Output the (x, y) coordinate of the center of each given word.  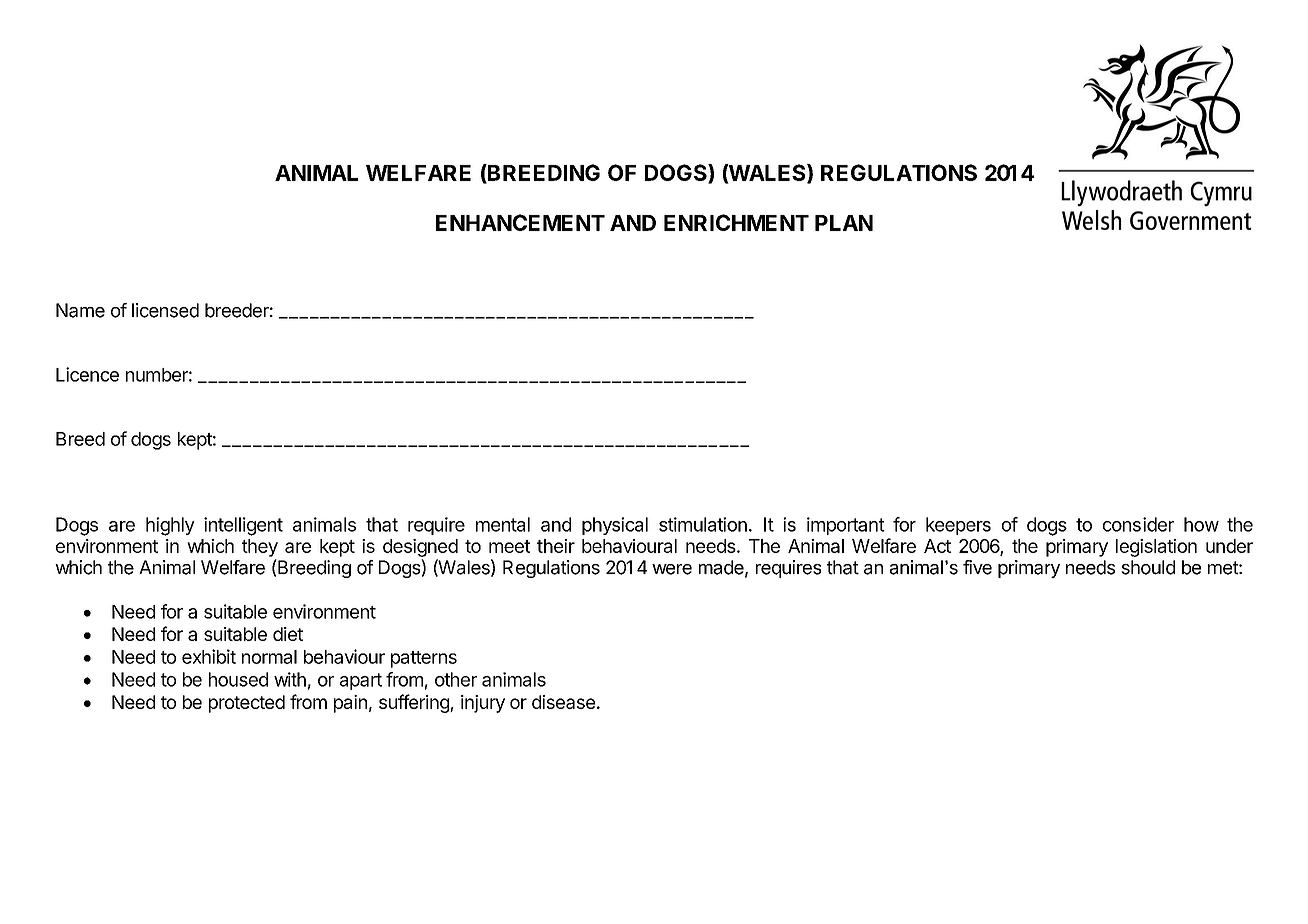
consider (1138, 524)
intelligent (243, 526)
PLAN (844, 223)
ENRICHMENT (736, 222)
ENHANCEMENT (520, 222)
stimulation (703, 524)
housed (238, 679)
